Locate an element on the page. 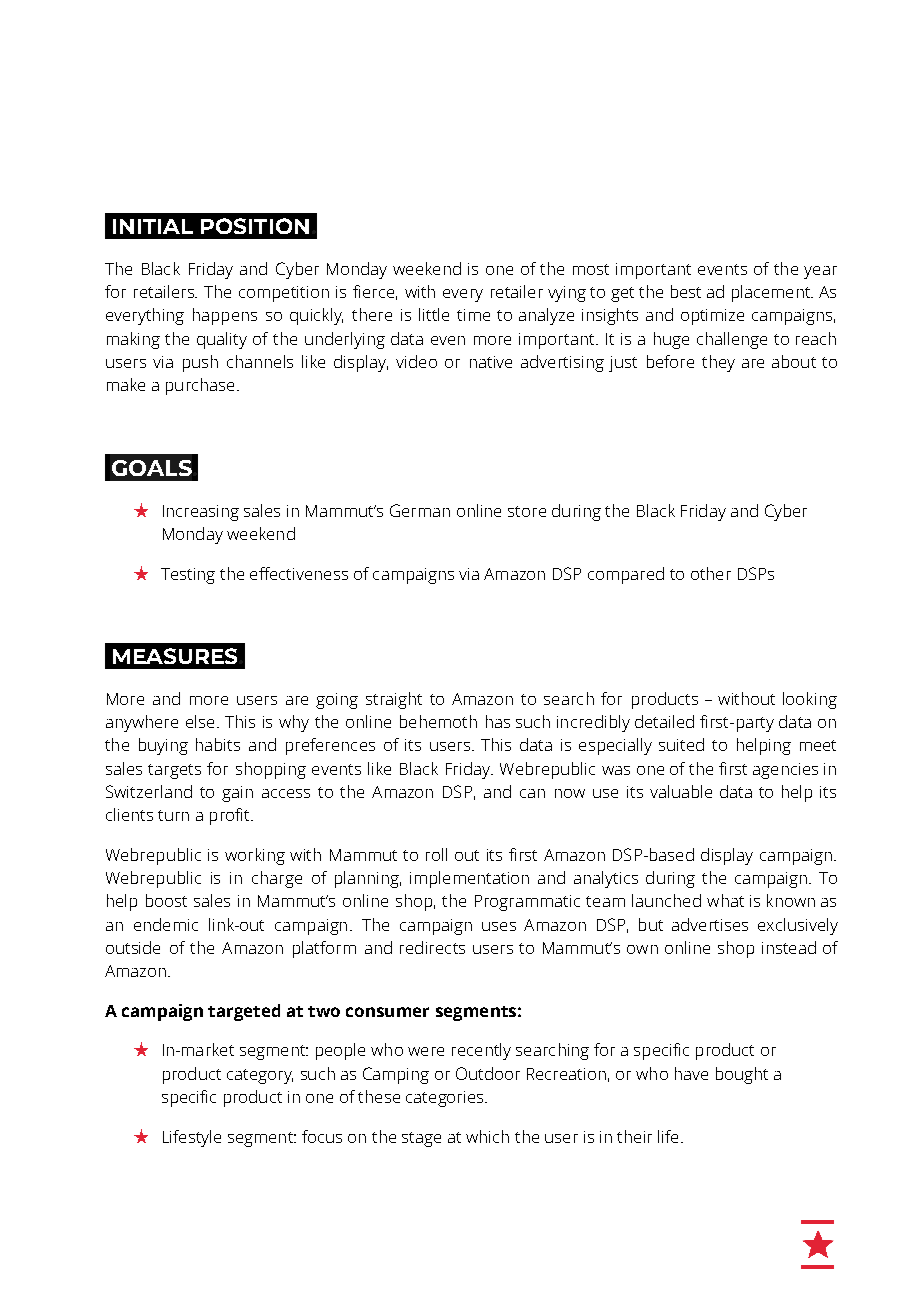 This page has width=924, height=1308. POSITION is located at coordinates (255, 226).
